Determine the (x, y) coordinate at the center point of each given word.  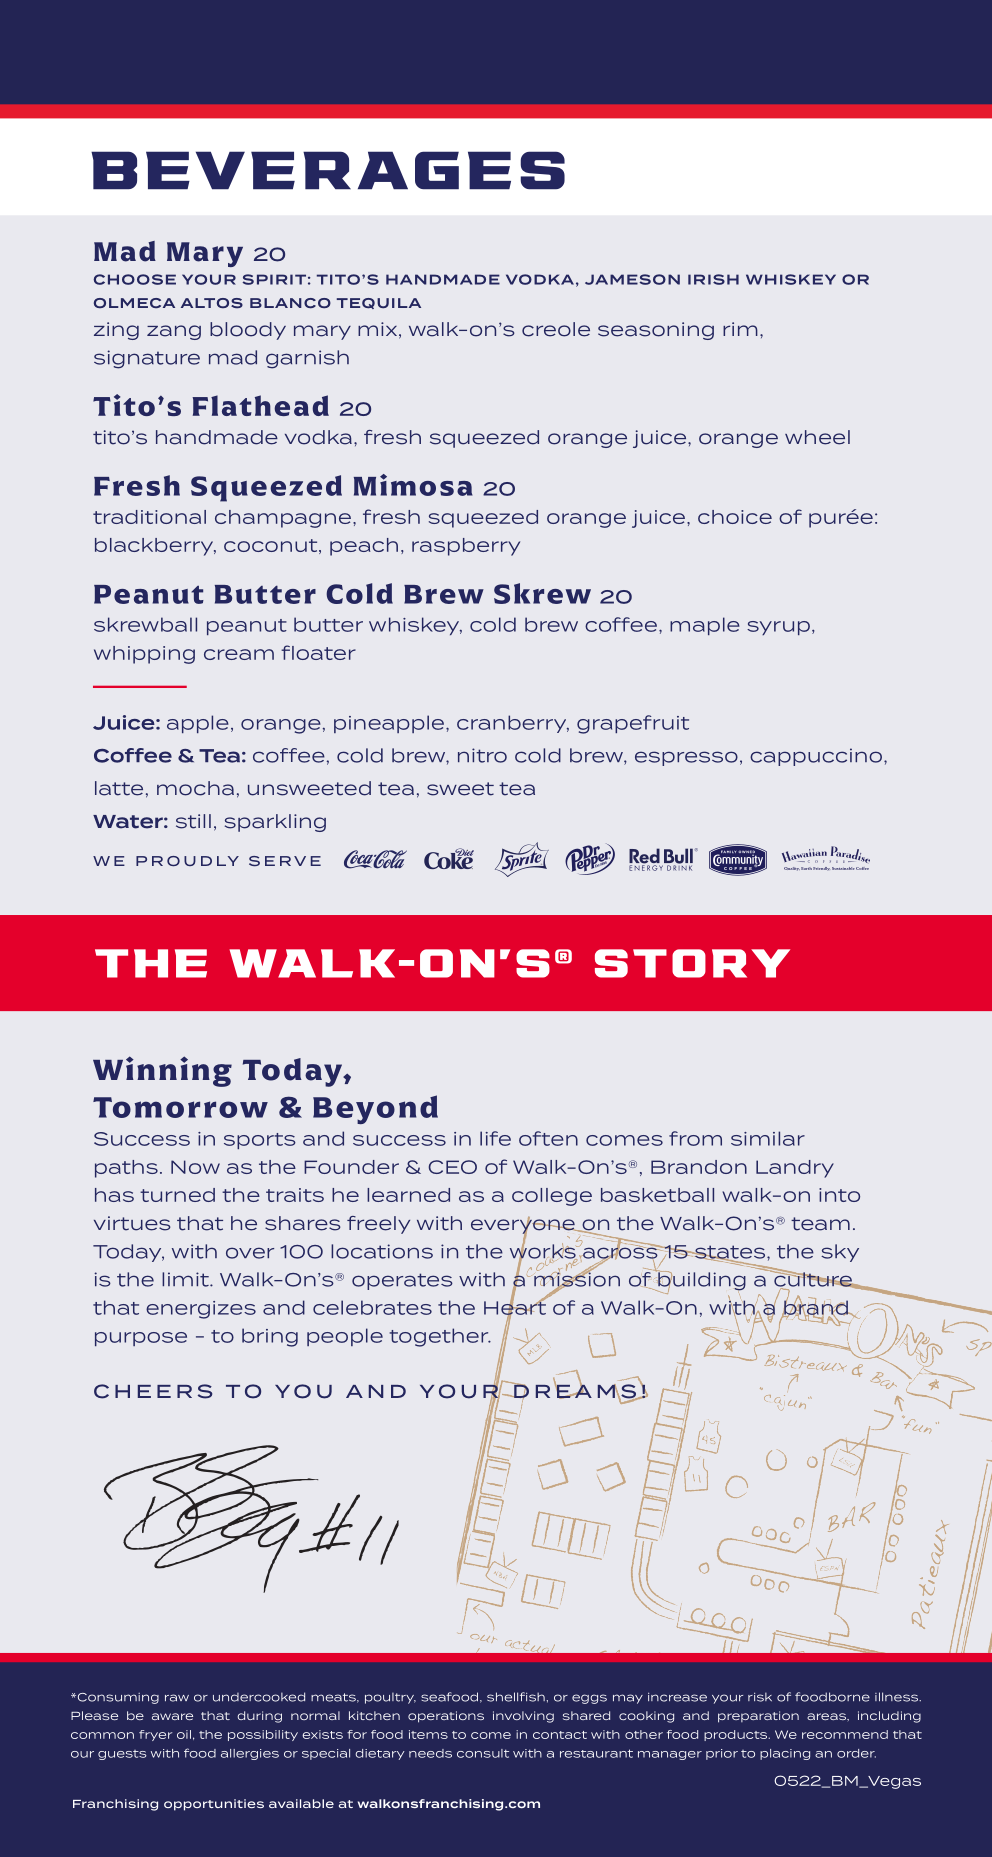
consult (483, 1753)
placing (785, 1754)
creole (556, 329)
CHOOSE (135, 279)
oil (184, 1734)
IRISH (713, 279)
